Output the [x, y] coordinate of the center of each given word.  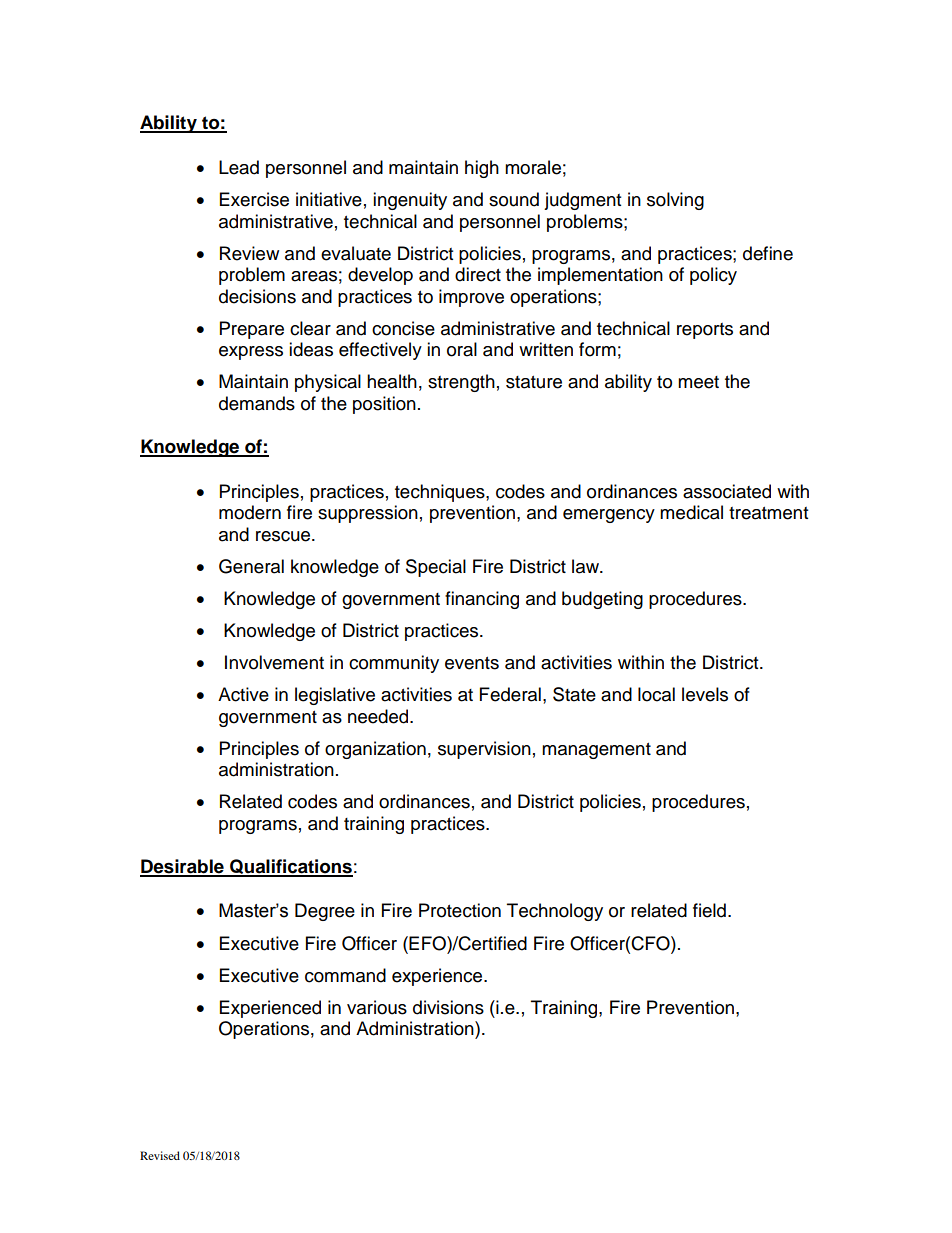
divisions [448, 1007]
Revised [160, 1155]
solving [675, 201]
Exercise [254, 199]
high [482, 169]
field [709, 910]
